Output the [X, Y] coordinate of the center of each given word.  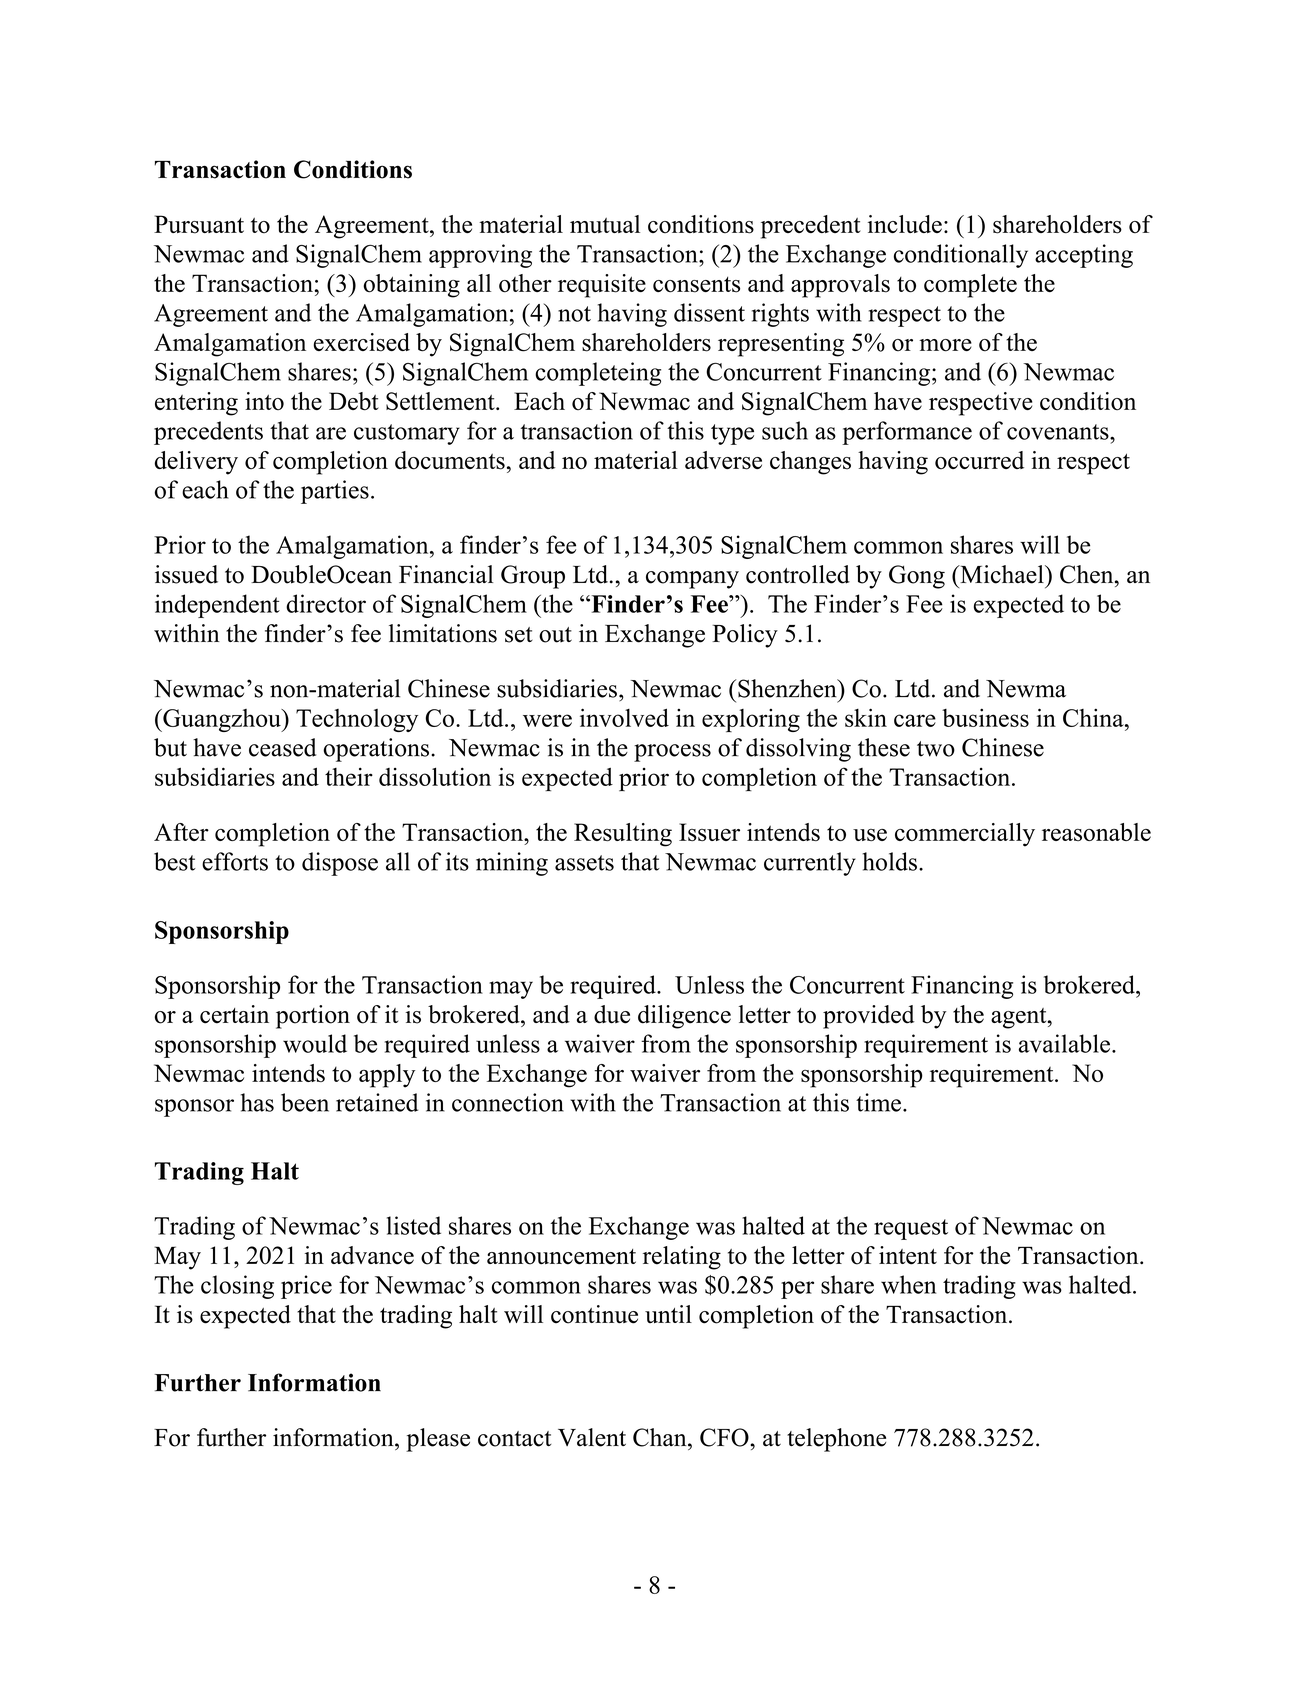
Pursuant [199, 224]
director [326, 603]
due [612, 1014]
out [555, 635]
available [1064, 1043]
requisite [602, 286]
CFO [725, 1437]
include [905, 224]
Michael [1002, 574]
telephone [836, 1440]
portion [313, 1017]
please [438, 1440]
